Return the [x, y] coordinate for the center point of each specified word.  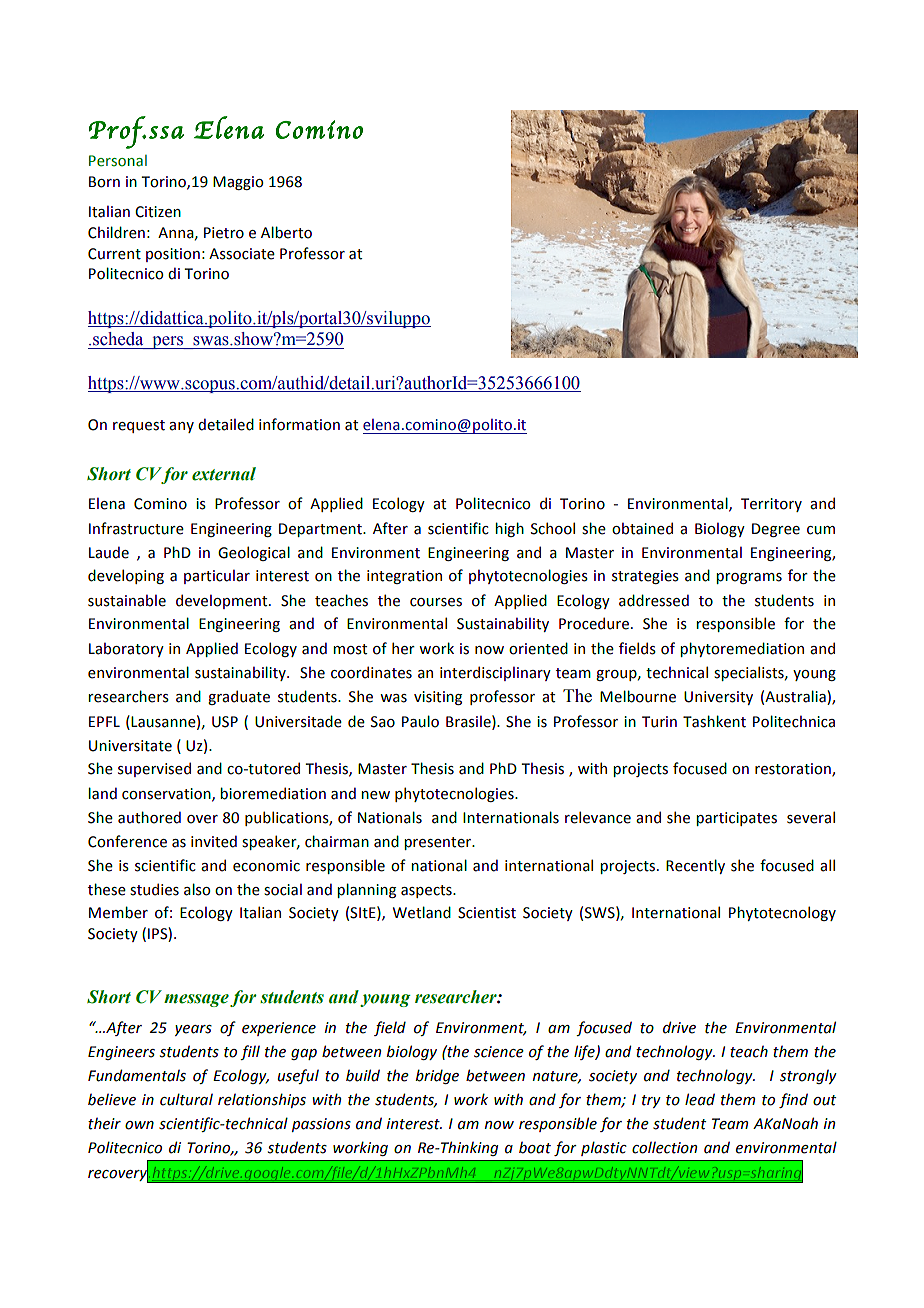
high [509, 529]
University [718, 698]
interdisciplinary [495, 673]
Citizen [158, 212]
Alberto [286, 232]
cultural [186, 1099]
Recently [695, 866]
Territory [771, 505]
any [181, 427]
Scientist [487, 913]
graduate [239, 697]
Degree [776, 530]
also [197, 889]
